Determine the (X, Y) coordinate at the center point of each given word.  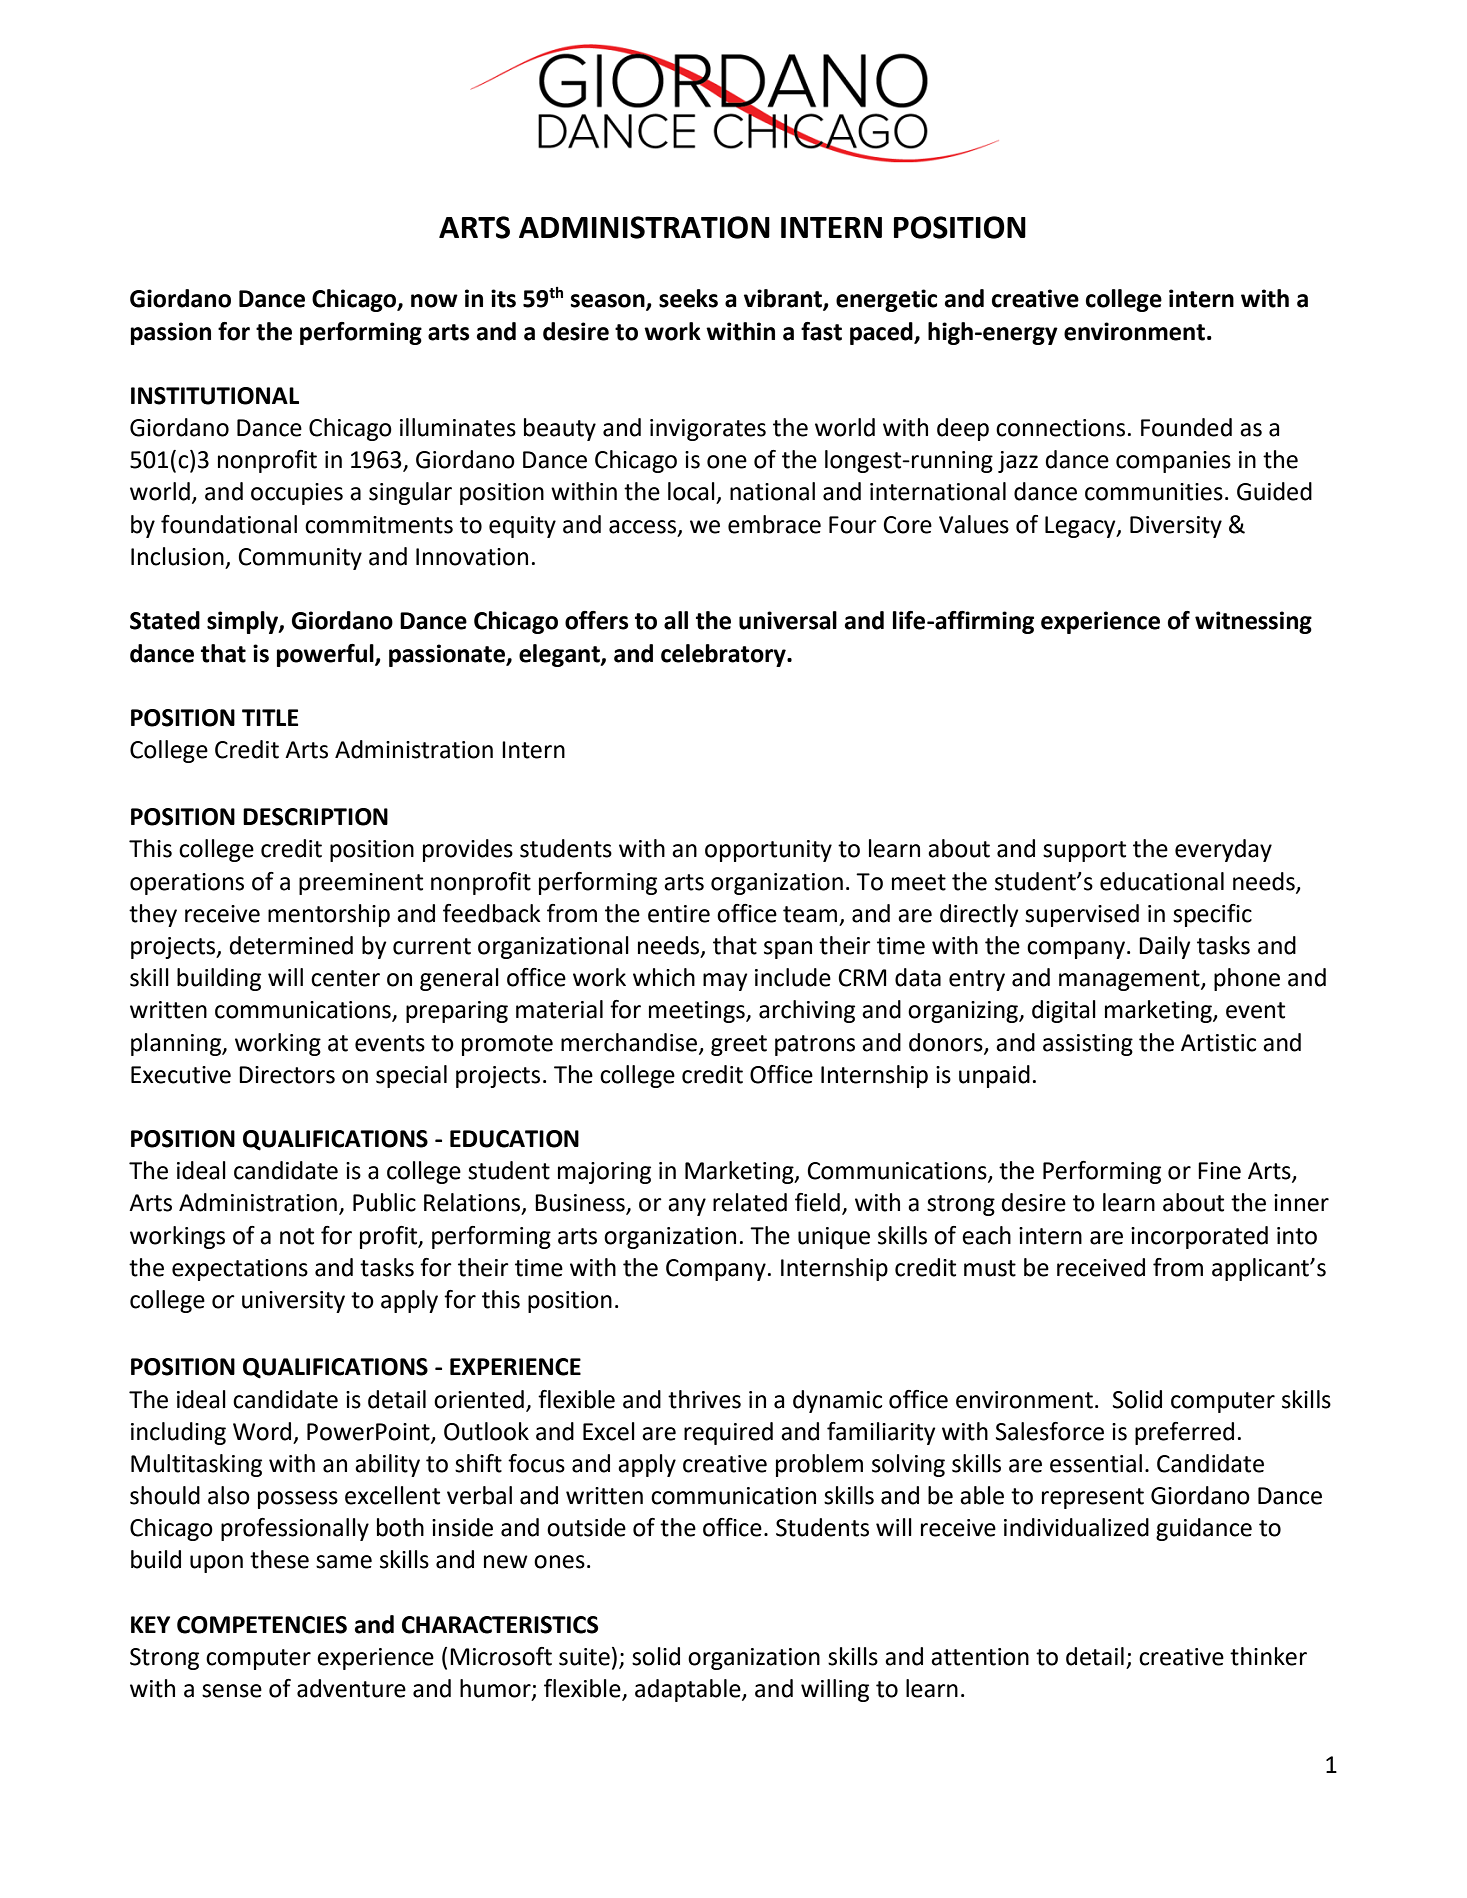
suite (584, 1657)
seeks (688, 298)
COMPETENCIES (262, 1625)
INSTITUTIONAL (215, 396)
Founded (1186, 427)
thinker (1268, 1656)
